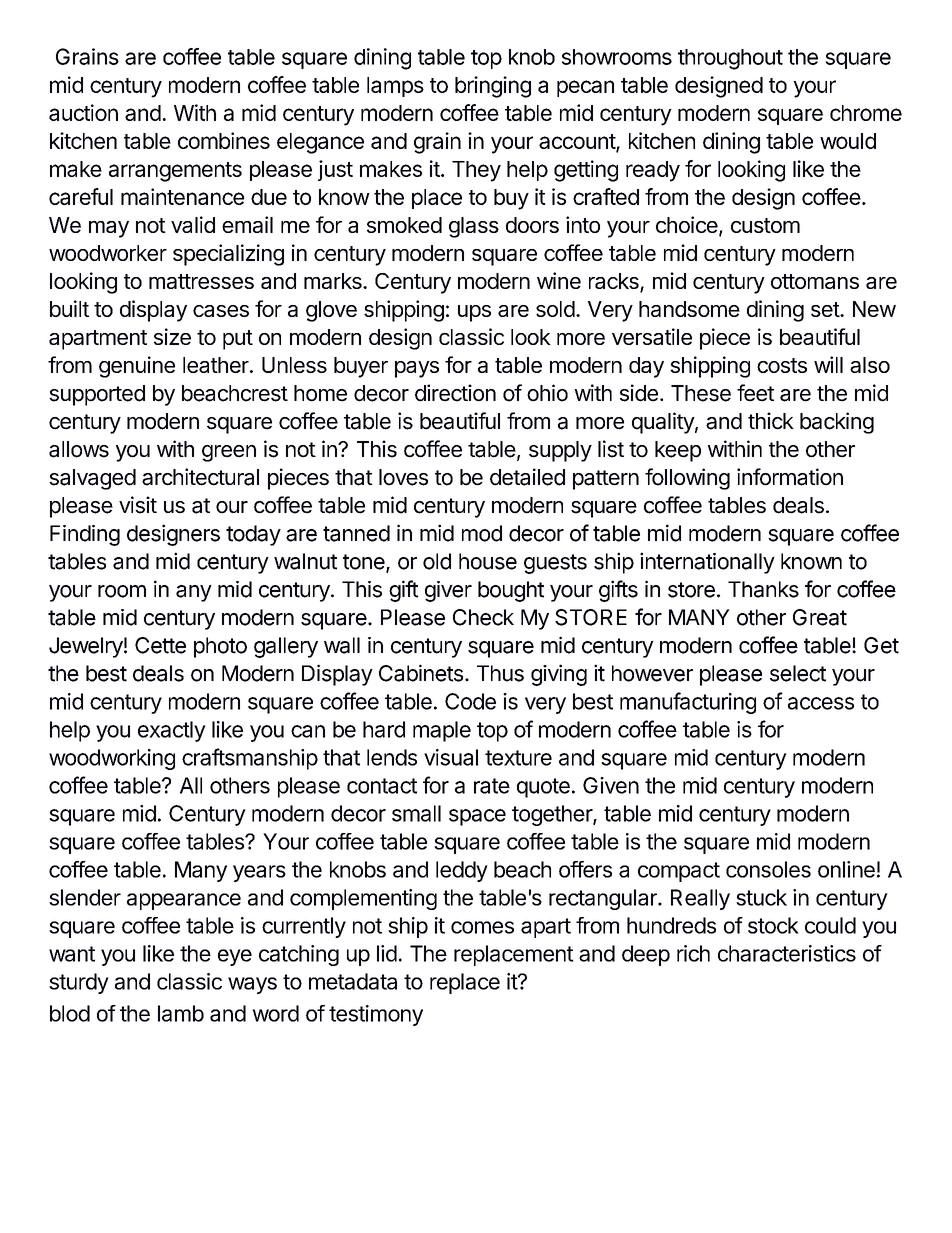  I want to click on bringing, so click(493, 87).
